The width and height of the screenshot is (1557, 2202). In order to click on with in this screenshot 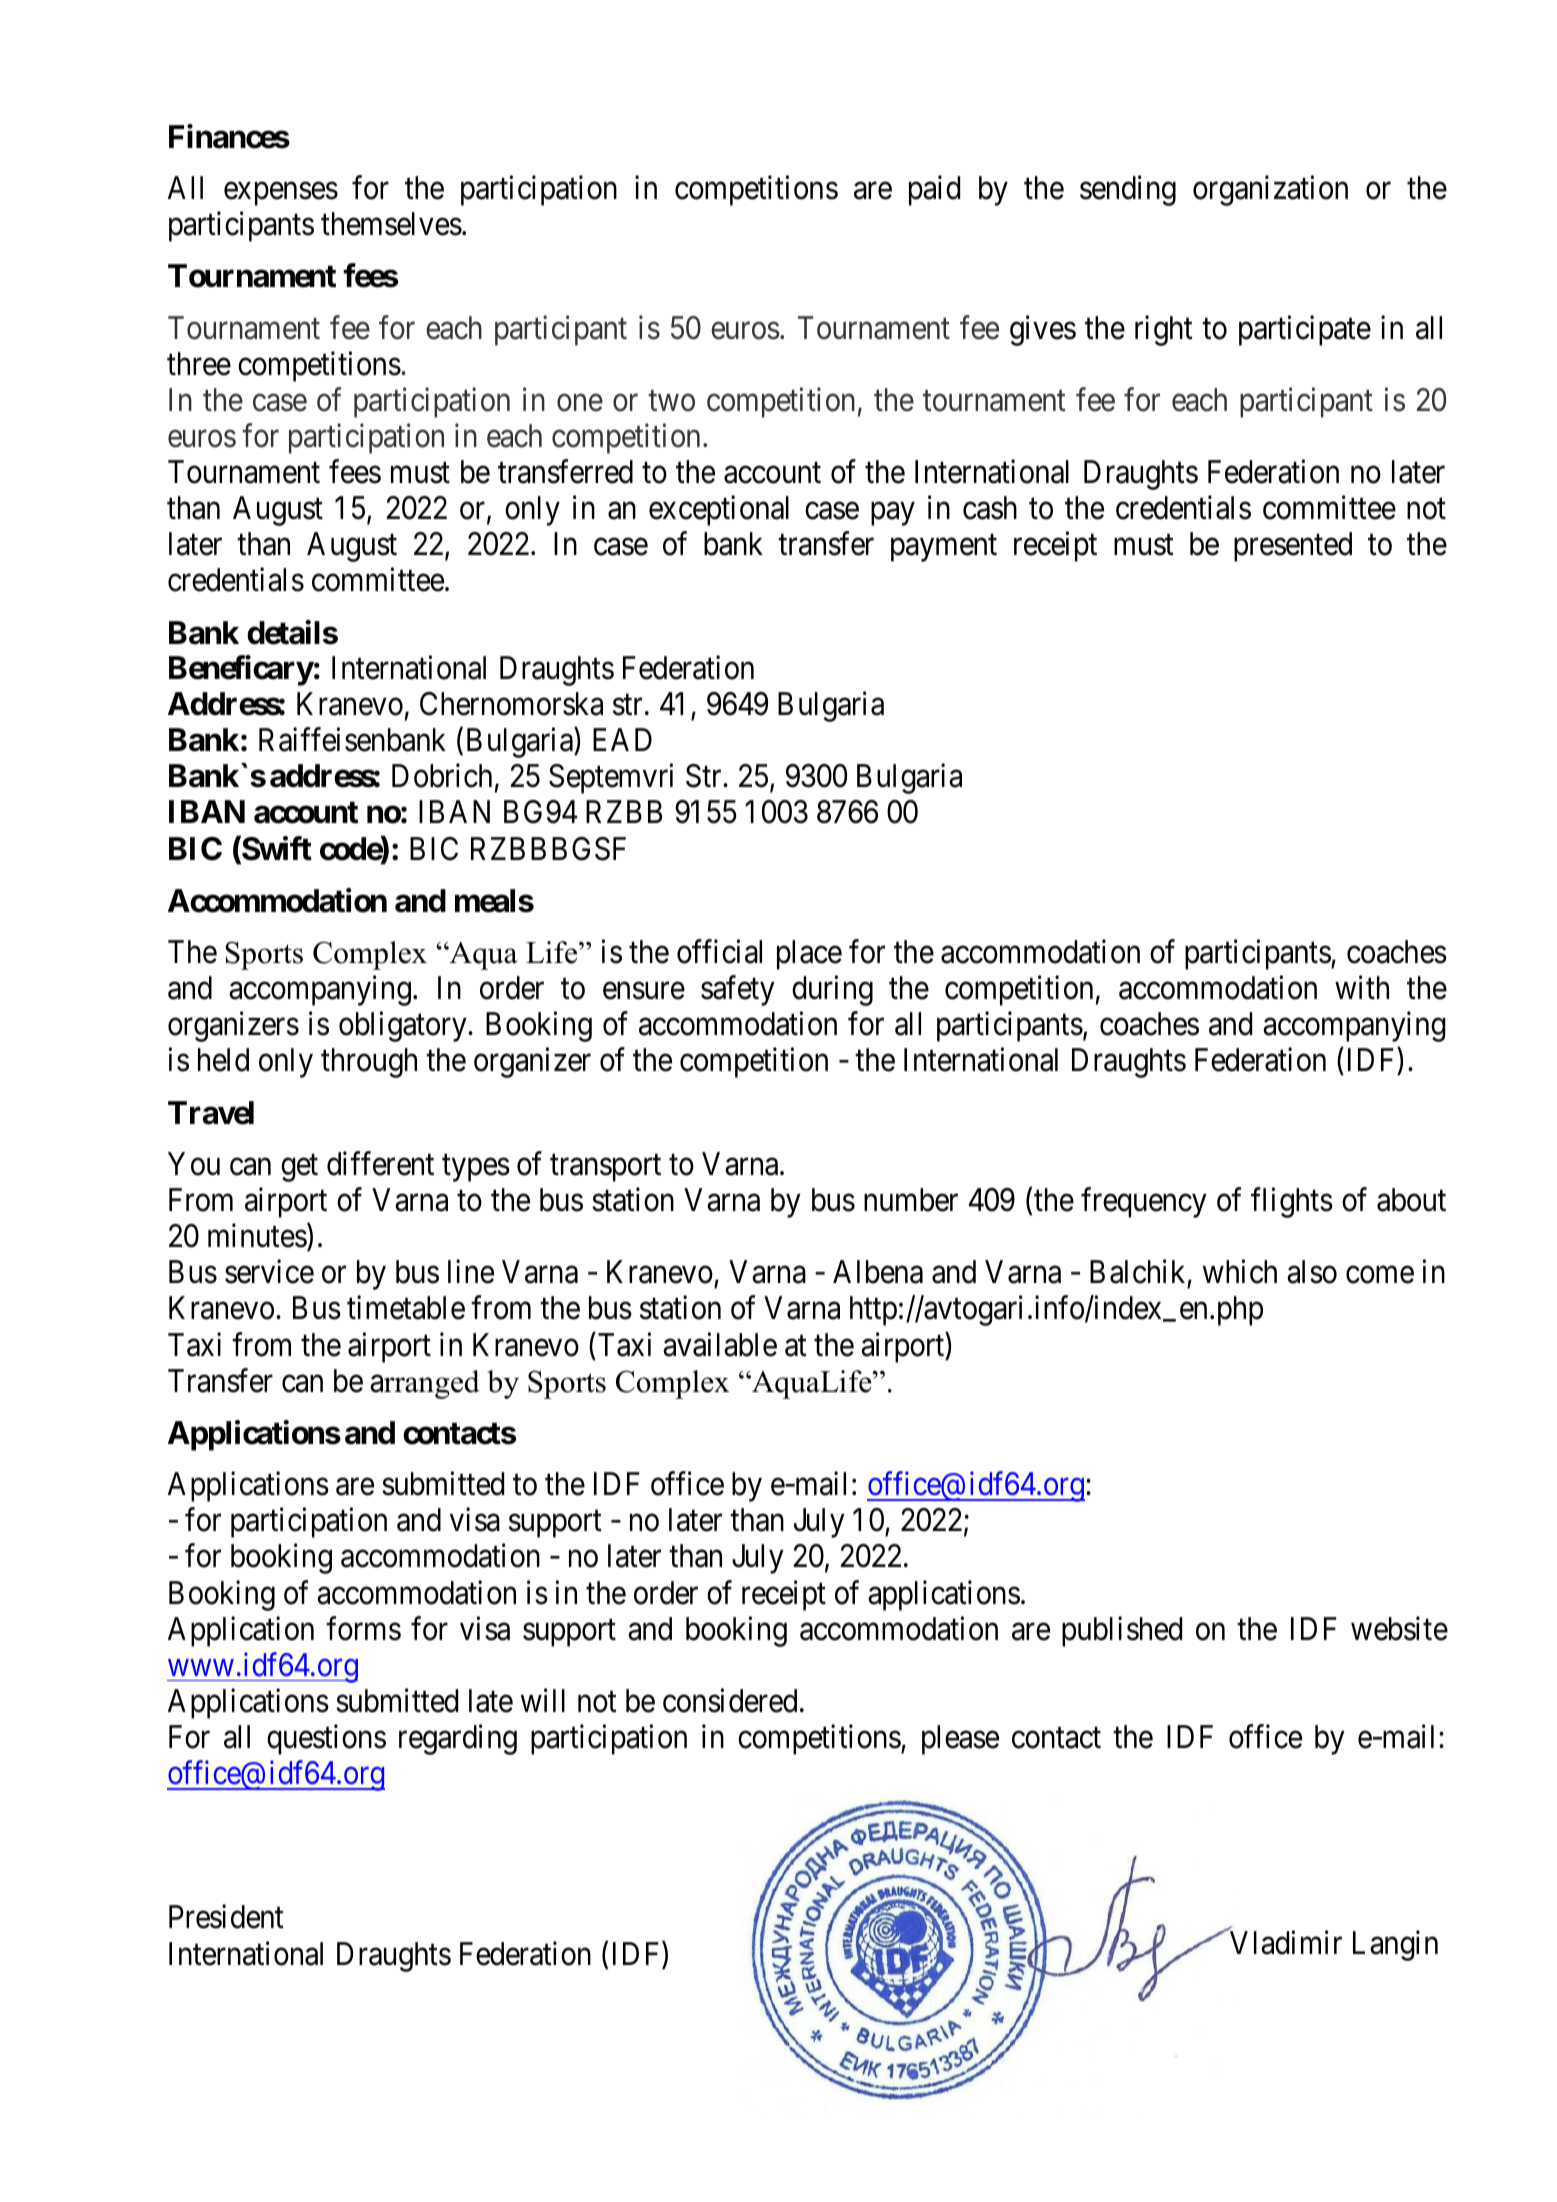, I will do `click(1362, 987)`.
